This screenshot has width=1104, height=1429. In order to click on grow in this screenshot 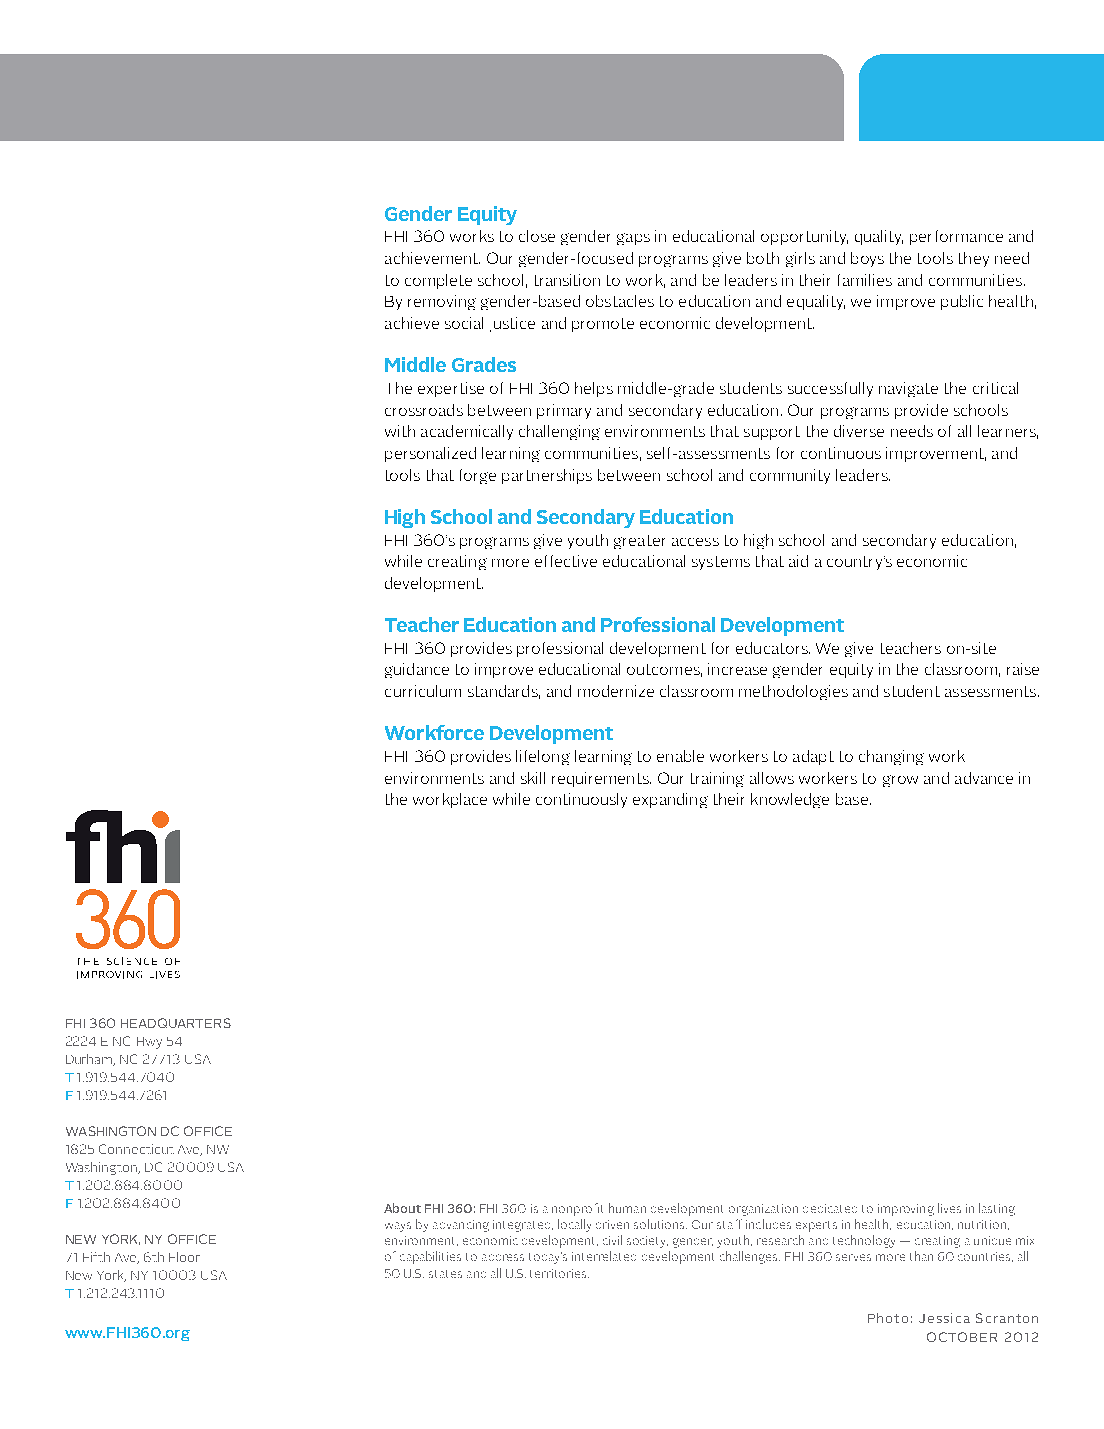, I will do `click(900, 781)`.
